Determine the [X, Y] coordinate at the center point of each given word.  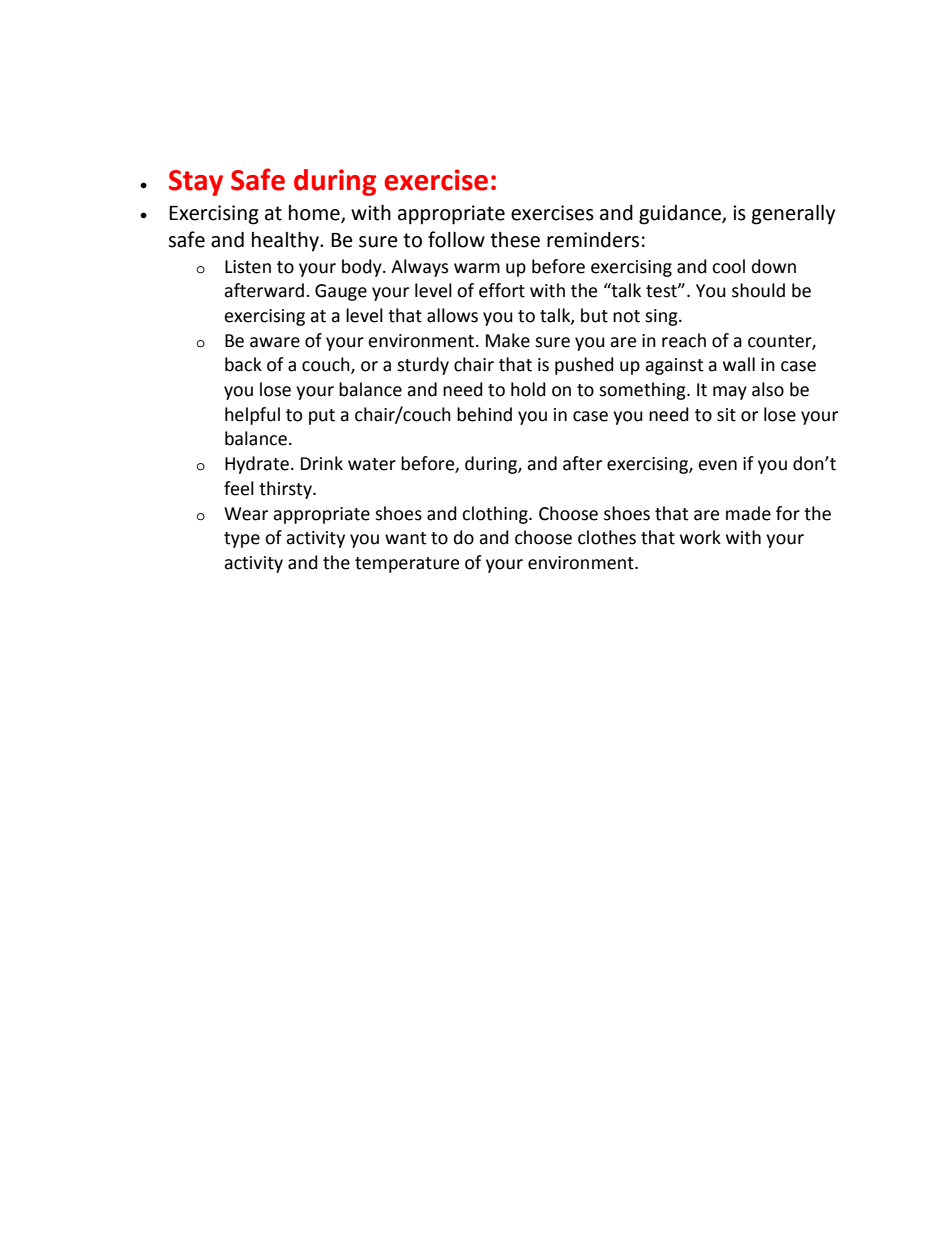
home [315, 213]
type [242, 540]
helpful [252, 416]
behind [484, 414]
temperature [407, 565]
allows [452, 315]
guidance [681, 215]
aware [275, 342]
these [515, 240]
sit [726, 415]
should [758, 290]
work [700, 537]
